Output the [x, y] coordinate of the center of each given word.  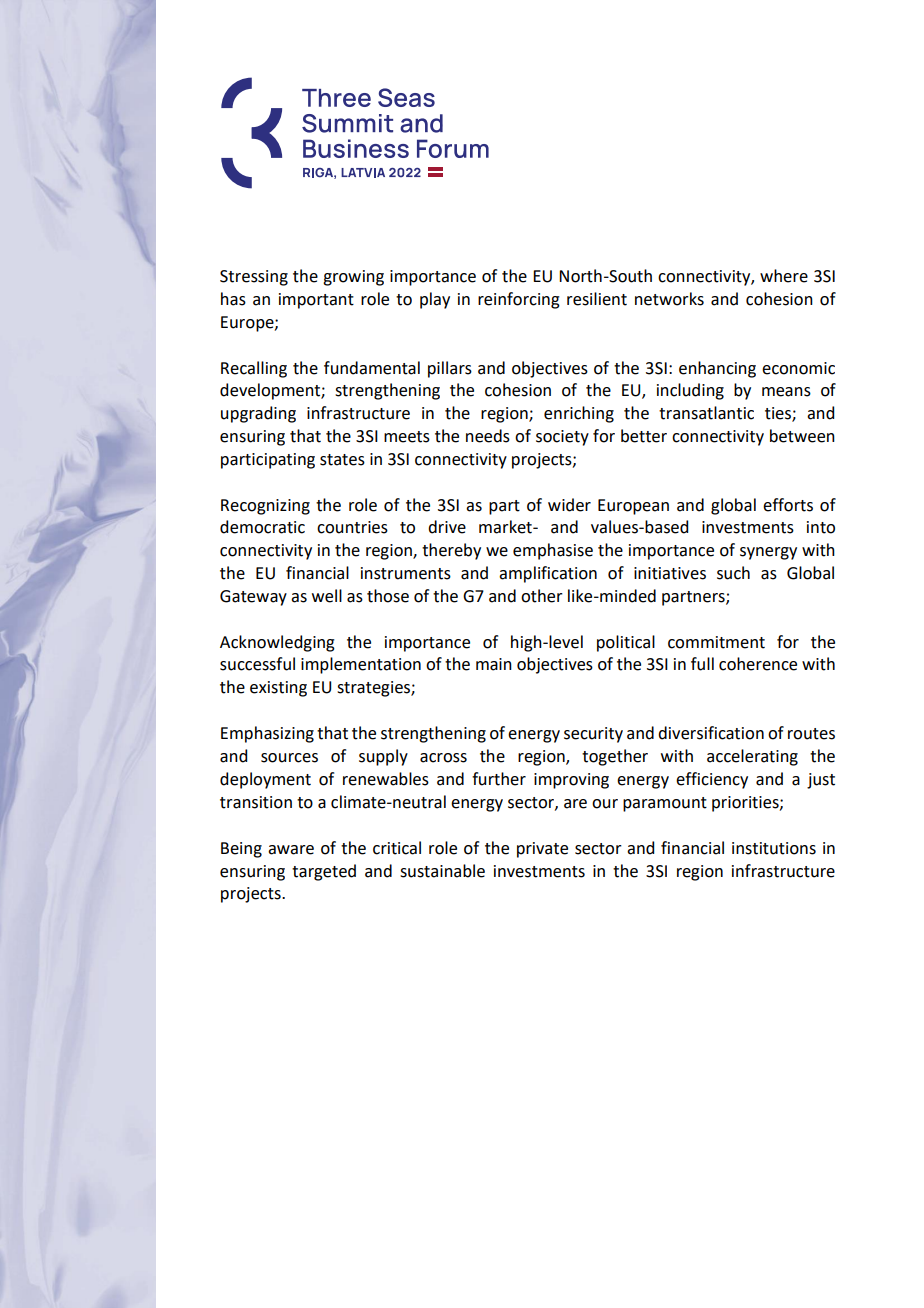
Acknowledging [277, 643]
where [784, 276]
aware [291, 850]
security [593, 735]
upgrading [258, 414]
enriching [579, 414]
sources [289, 758]
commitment [716, 642]
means [786, 392]
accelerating [752, 757]
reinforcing [519, 300]
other [542, 596]
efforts [788, 505]
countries [352, 527]
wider [569, 505]
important [316, 301]
